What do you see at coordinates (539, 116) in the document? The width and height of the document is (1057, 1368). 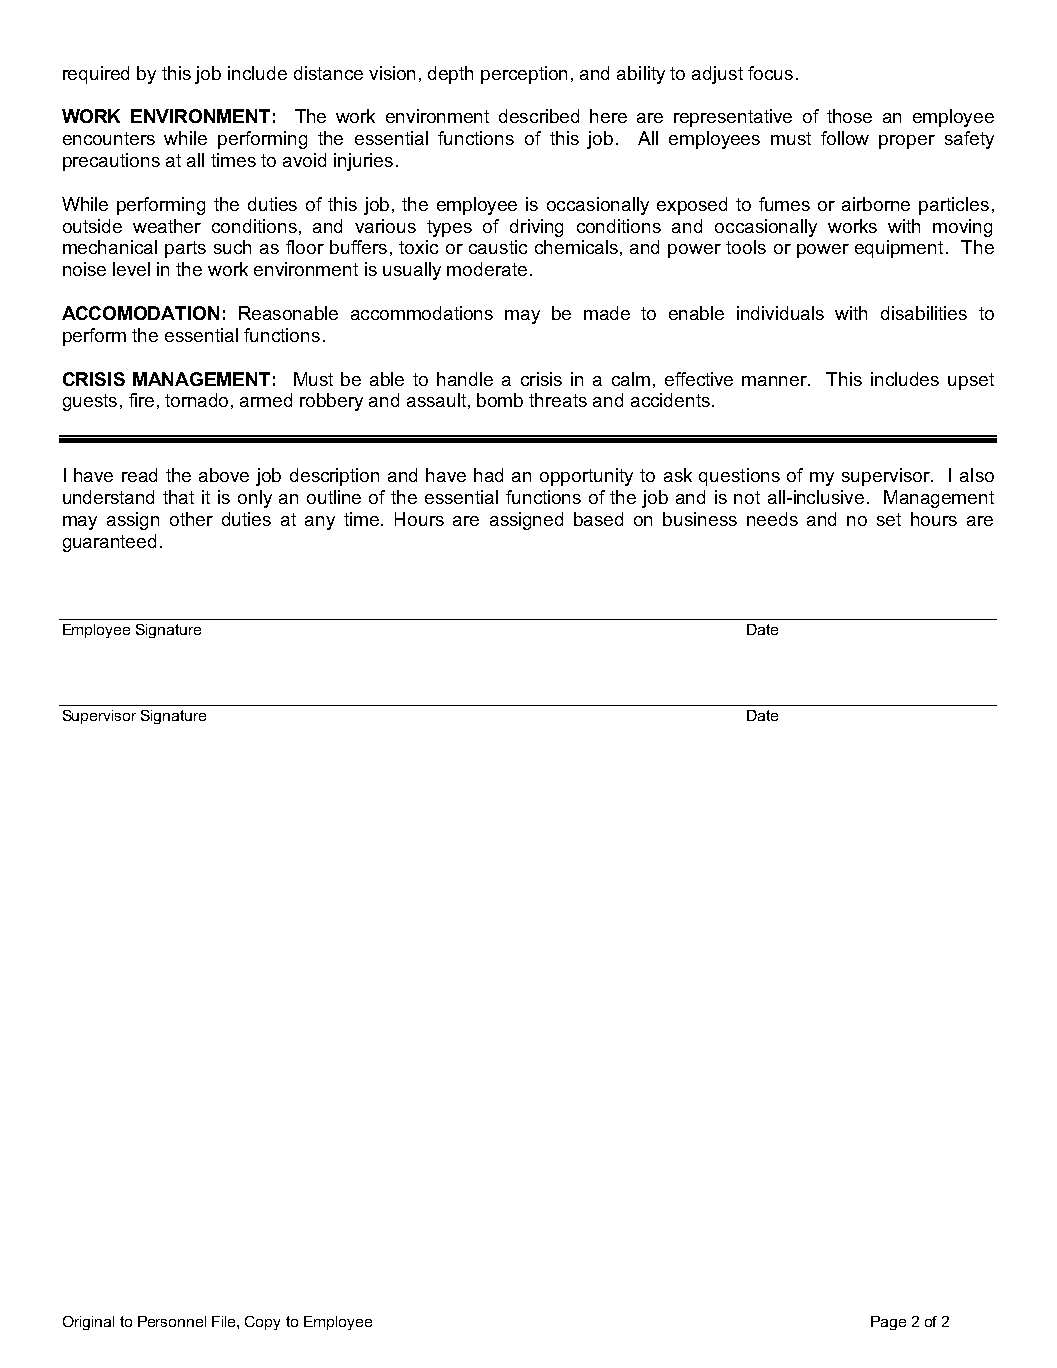 I see `described` at bounding box center [539, 116].
